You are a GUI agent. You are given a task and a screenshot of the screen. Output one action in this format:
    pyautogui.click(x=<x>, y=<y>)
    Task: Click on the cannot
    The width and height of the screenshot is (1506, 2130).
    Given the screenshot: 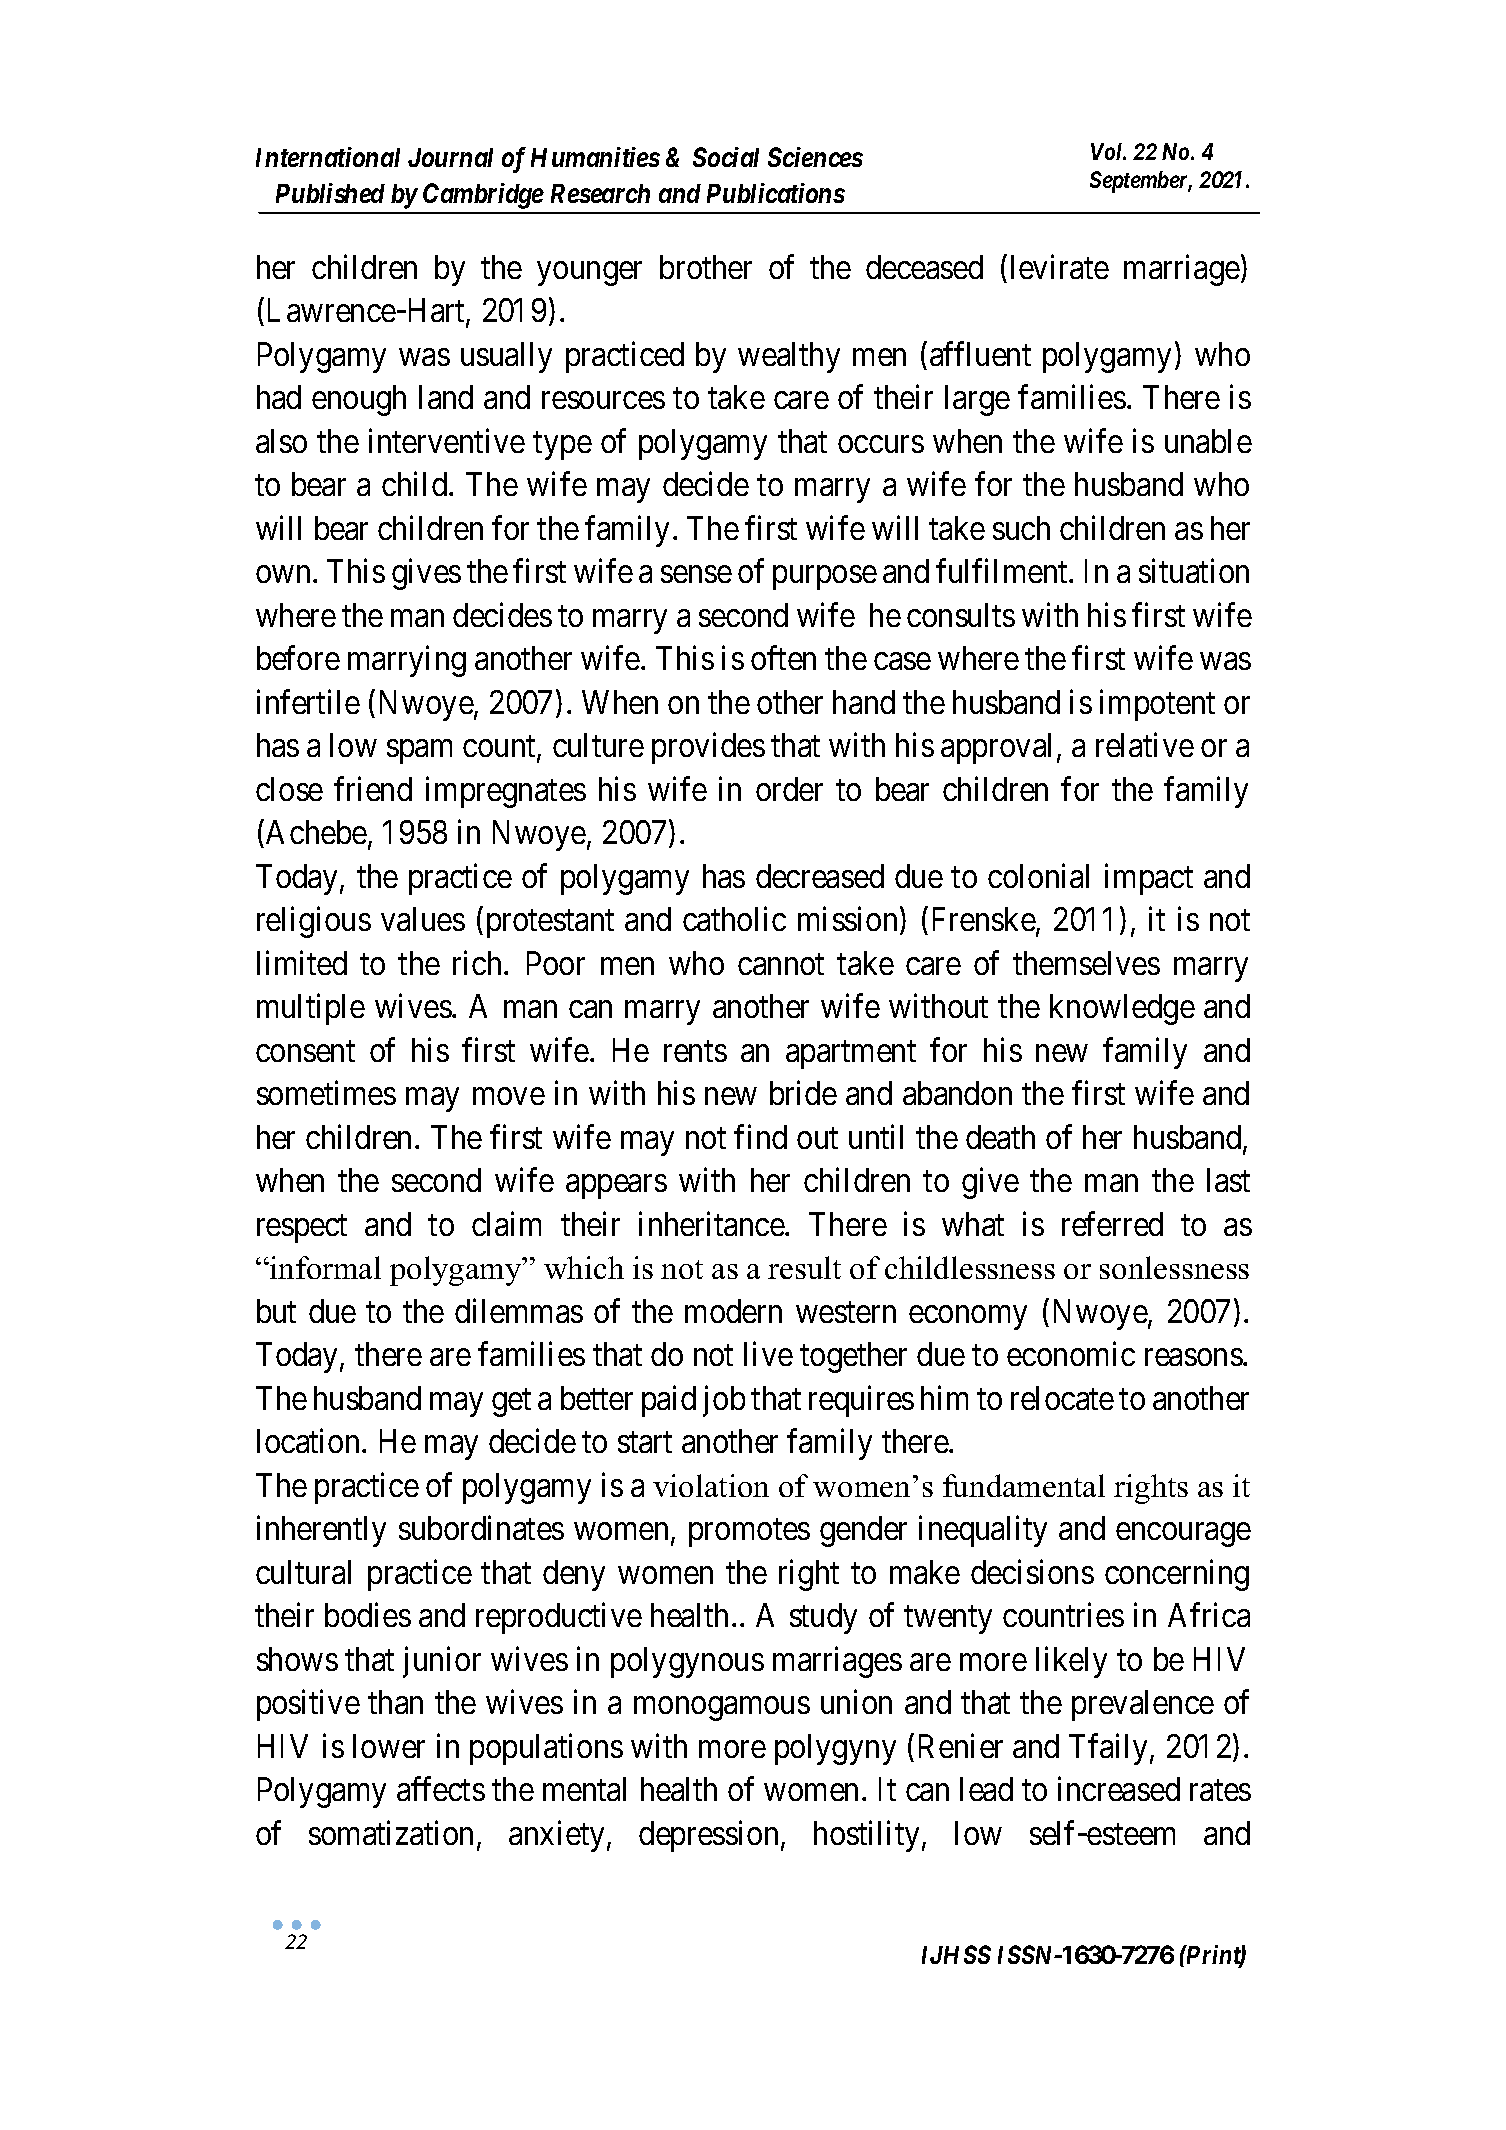 What is the action you would take?
    pyautogui.click(x=781, y=964)
